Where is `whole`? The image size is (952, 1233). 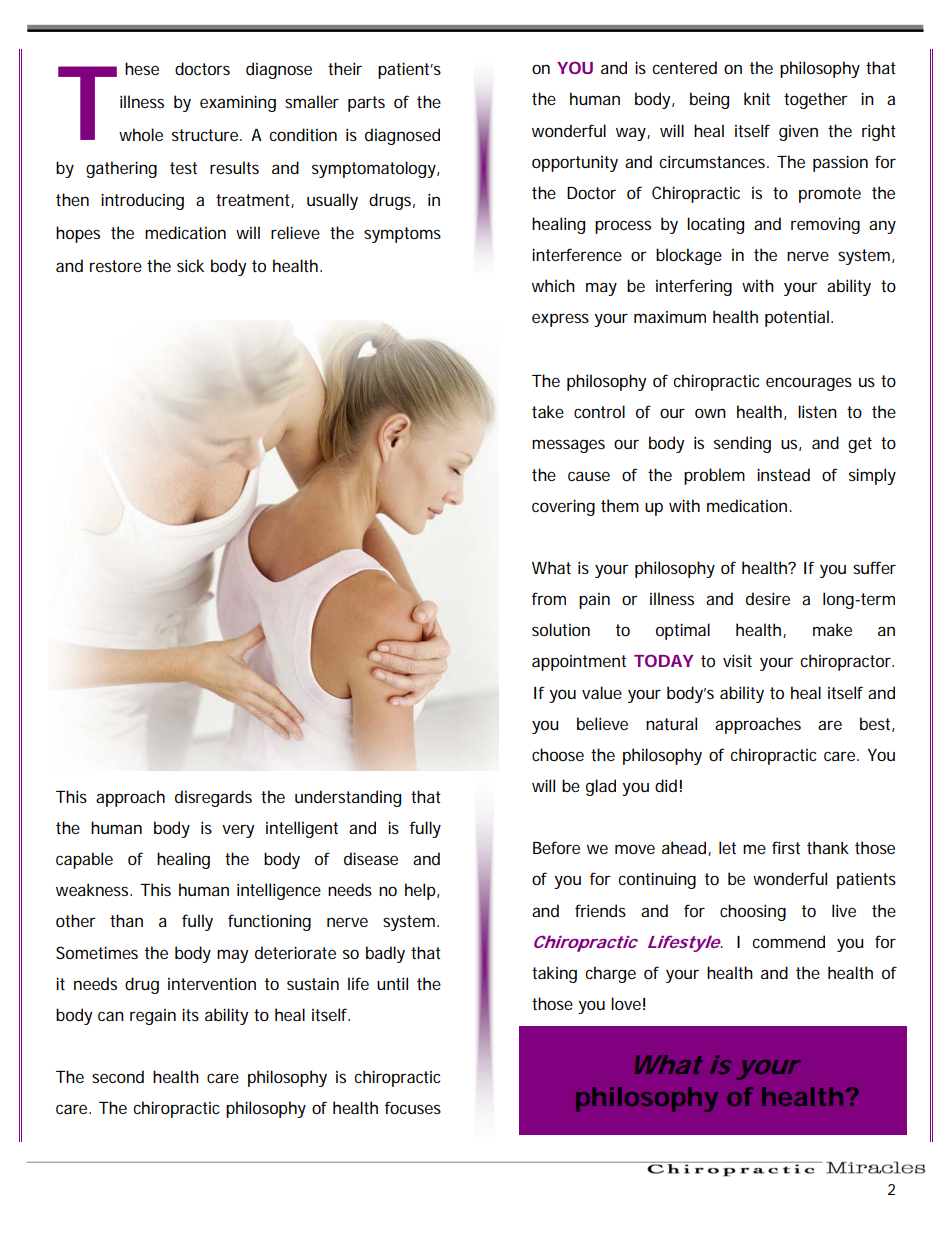 whole is located at coordinates (141, 134).
